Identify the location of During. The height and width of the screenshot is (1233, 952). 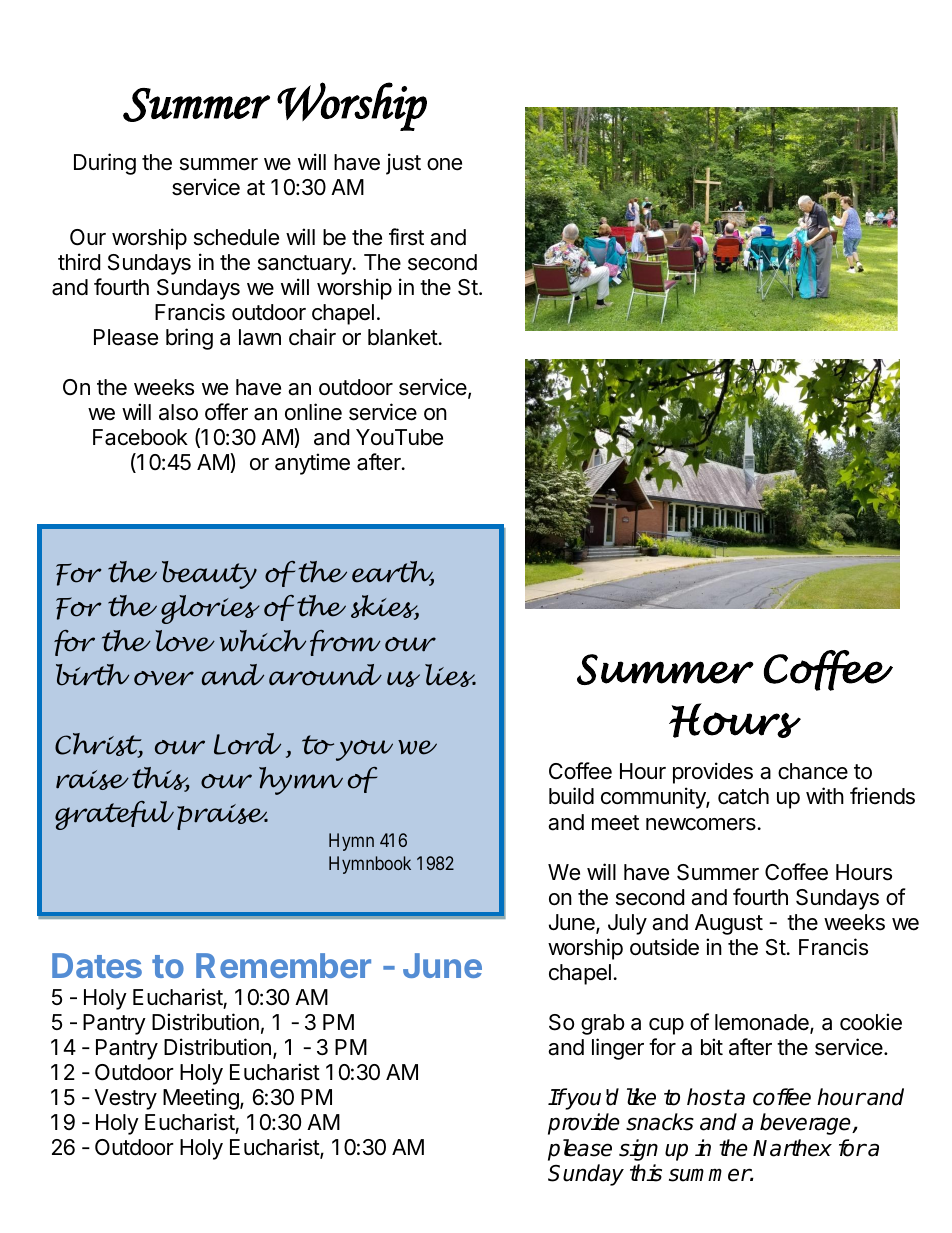
(105, 164).
